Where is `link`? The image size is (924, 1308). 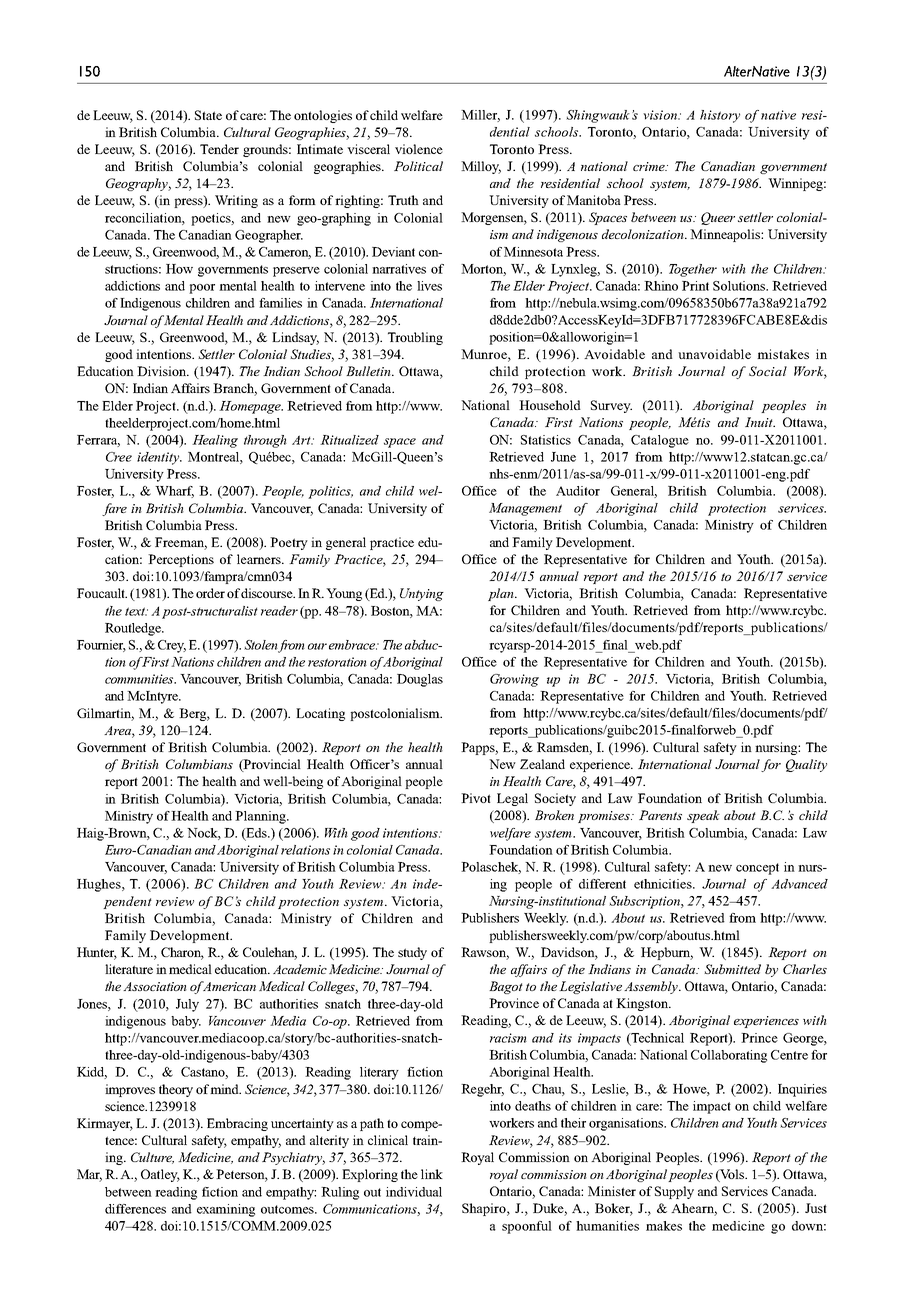 link is located at coordinates (432, 1174).
